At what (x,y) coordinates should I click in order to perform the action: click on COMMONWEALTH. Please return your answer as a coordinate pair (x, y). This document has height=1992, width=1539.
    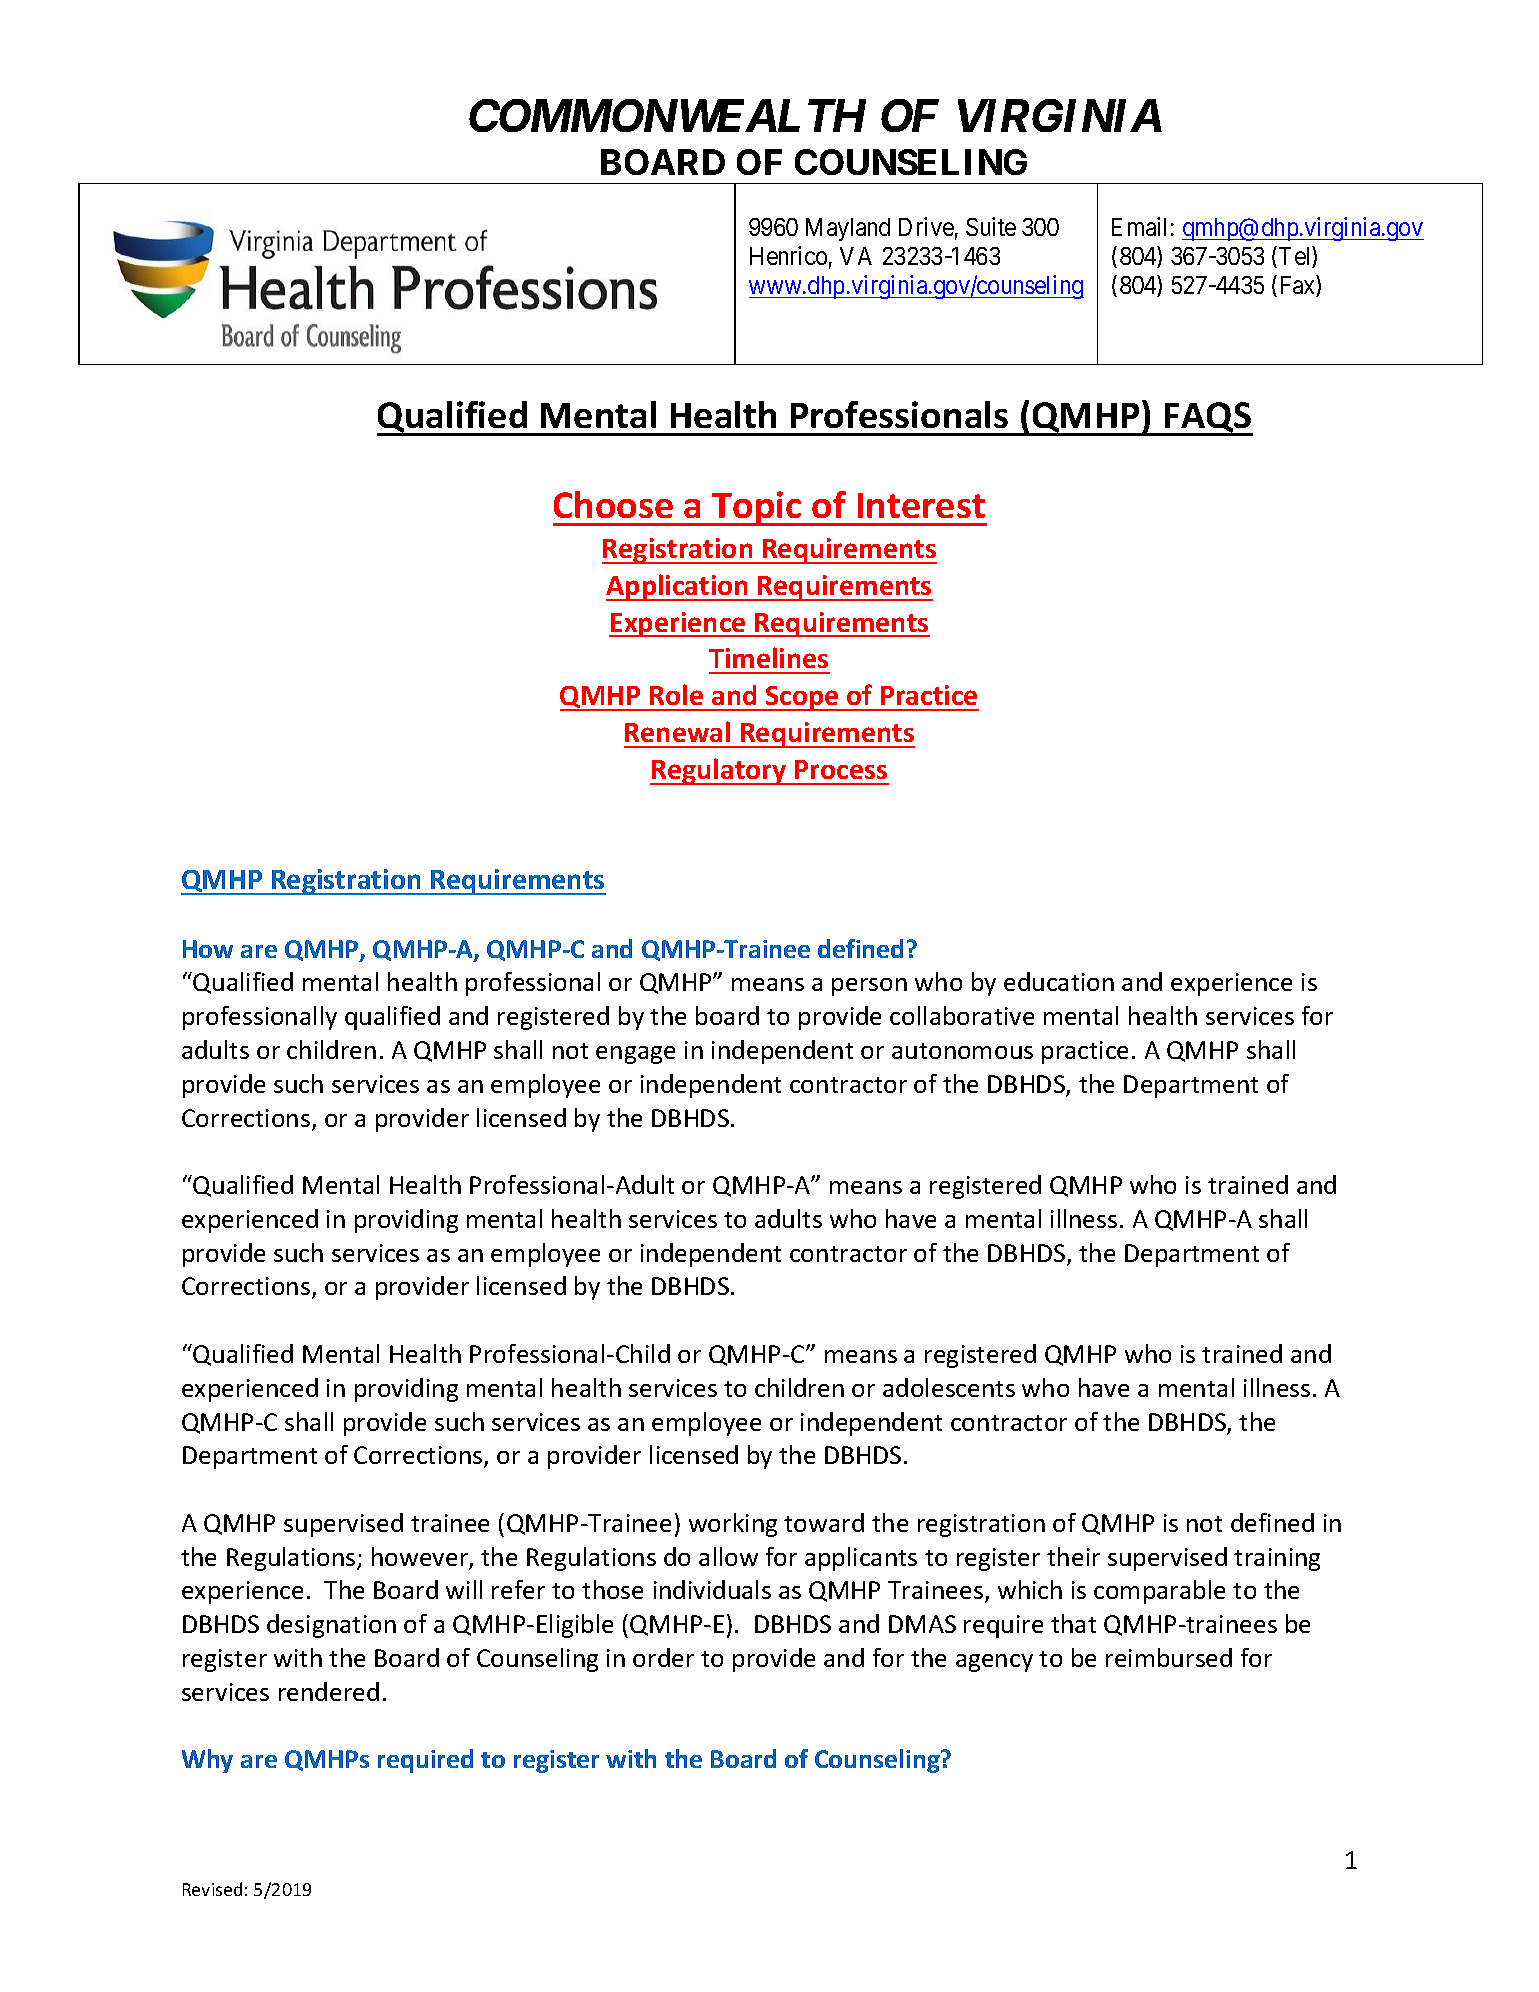
    Looking at the image, I should click on (667, 115).
